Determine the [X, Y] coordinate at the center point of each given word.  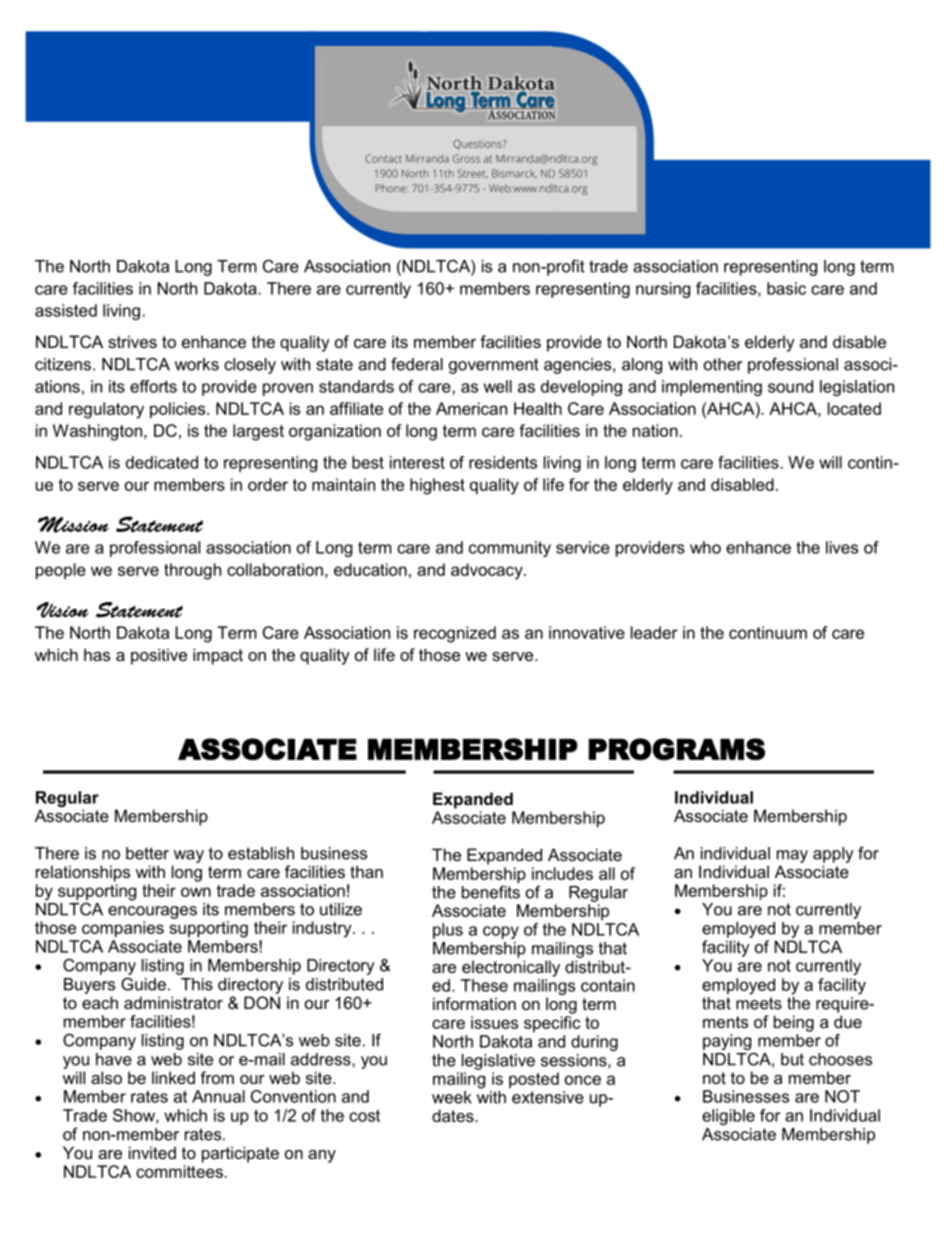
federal [417, 364]
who [705, 547]
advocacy [488, 571]
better [147, 853]
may [792, 856]
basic [786, 288]
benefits [491, 892]
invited [152, 1152]
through [192, 571]
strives [132, 341]
